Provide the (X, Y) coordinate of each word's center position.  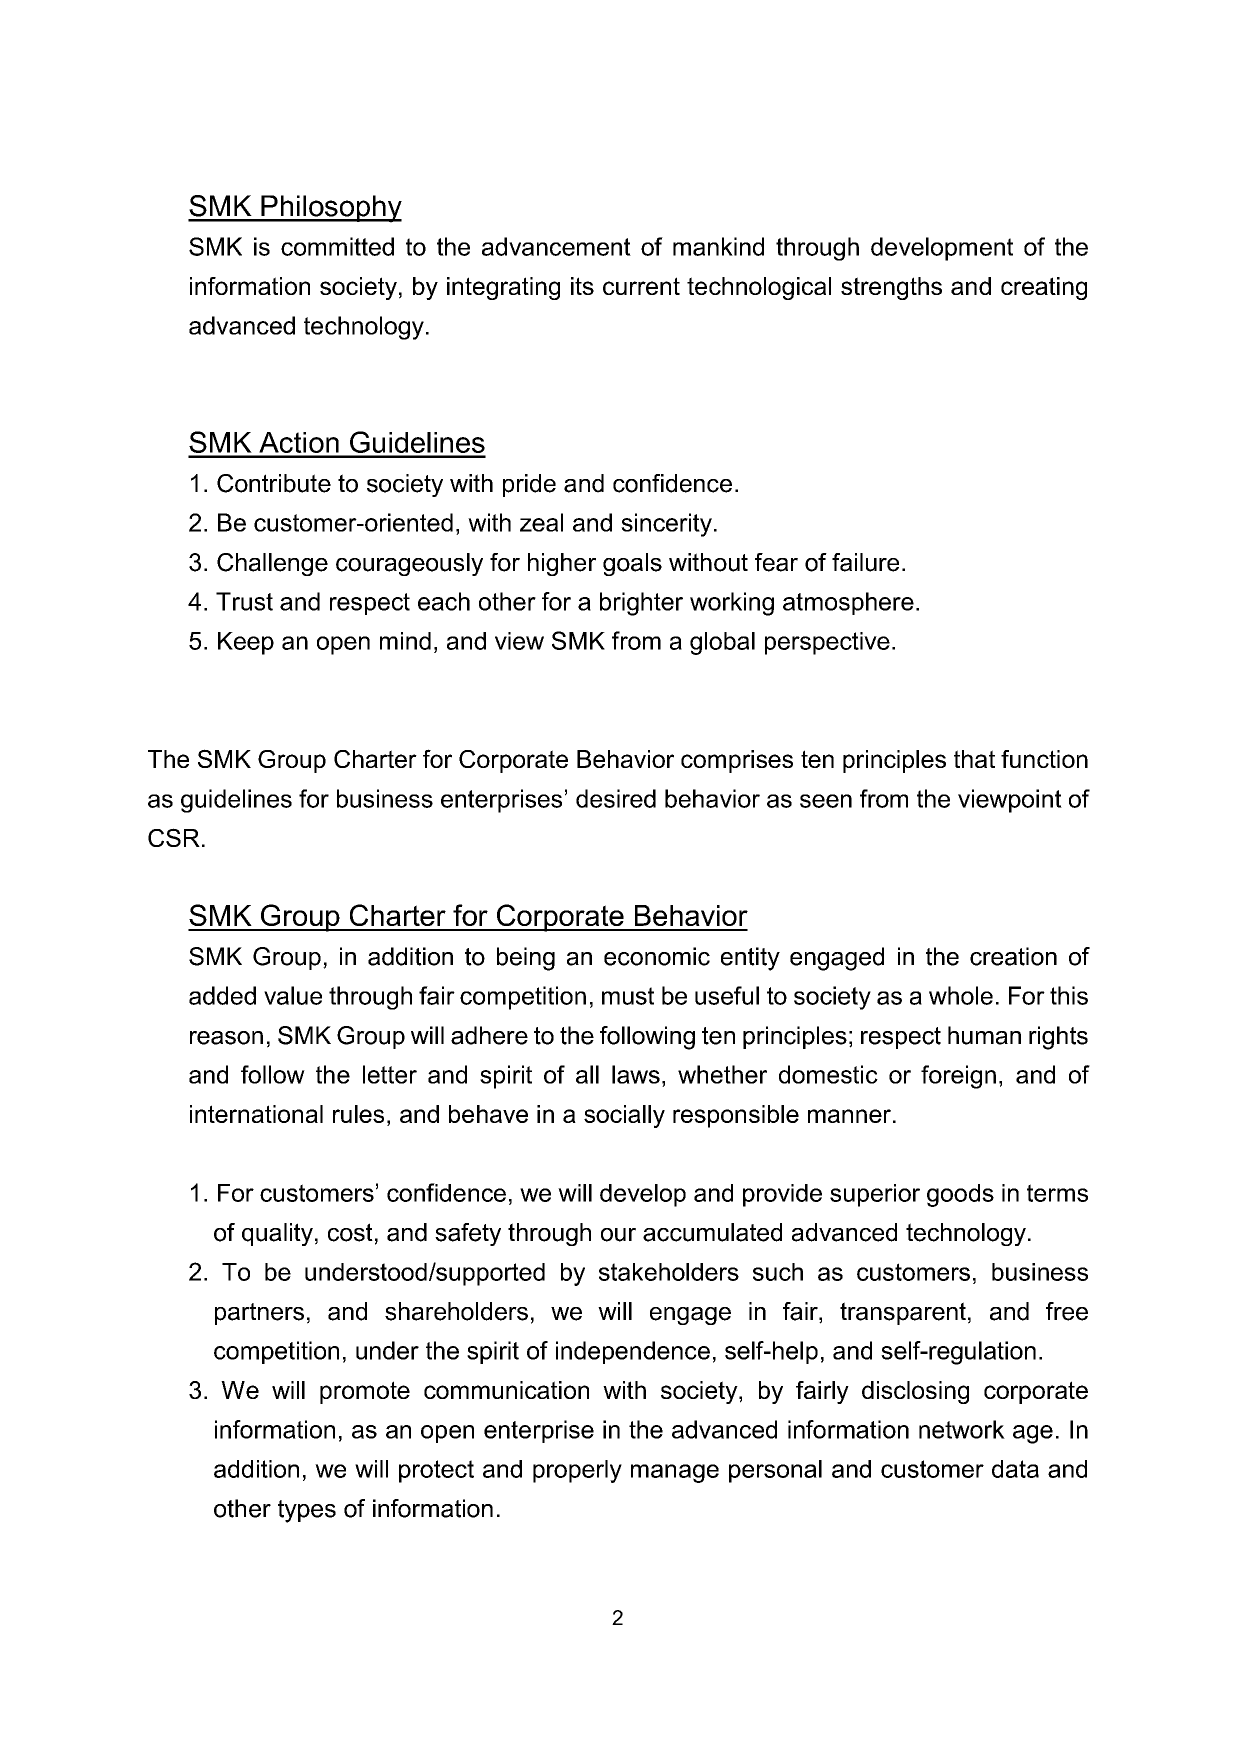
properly (577, 1471)
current (641, 286)
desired (616, 798)
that (974, 759)
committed (337, 246)
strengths (891, 288)
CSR (174, 837)
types (307, 1511)
